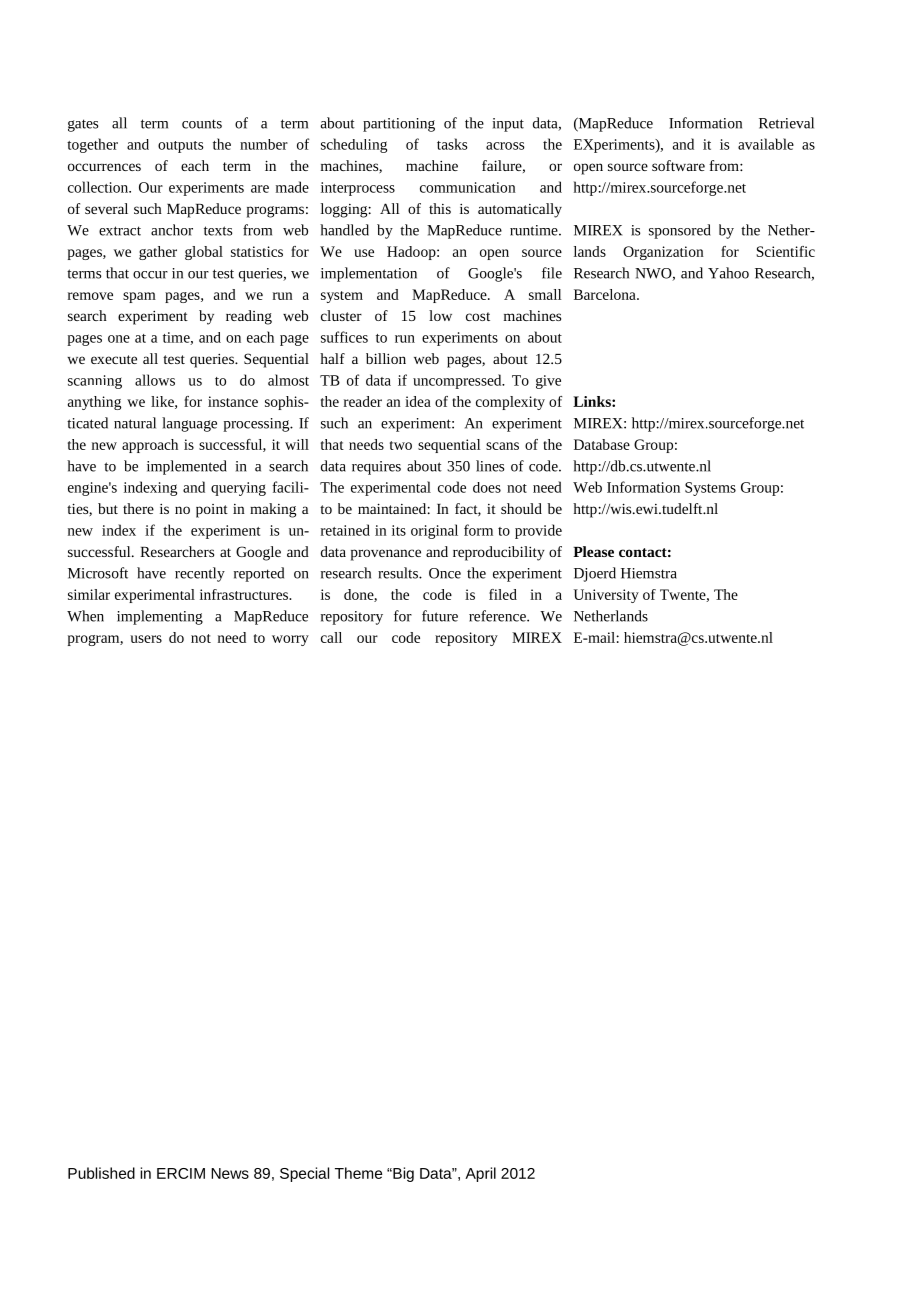 This screenshot has height=1308, width=924. Describe the element at coordinates (678, 165) in the screenshot. I see `software` at that location.
